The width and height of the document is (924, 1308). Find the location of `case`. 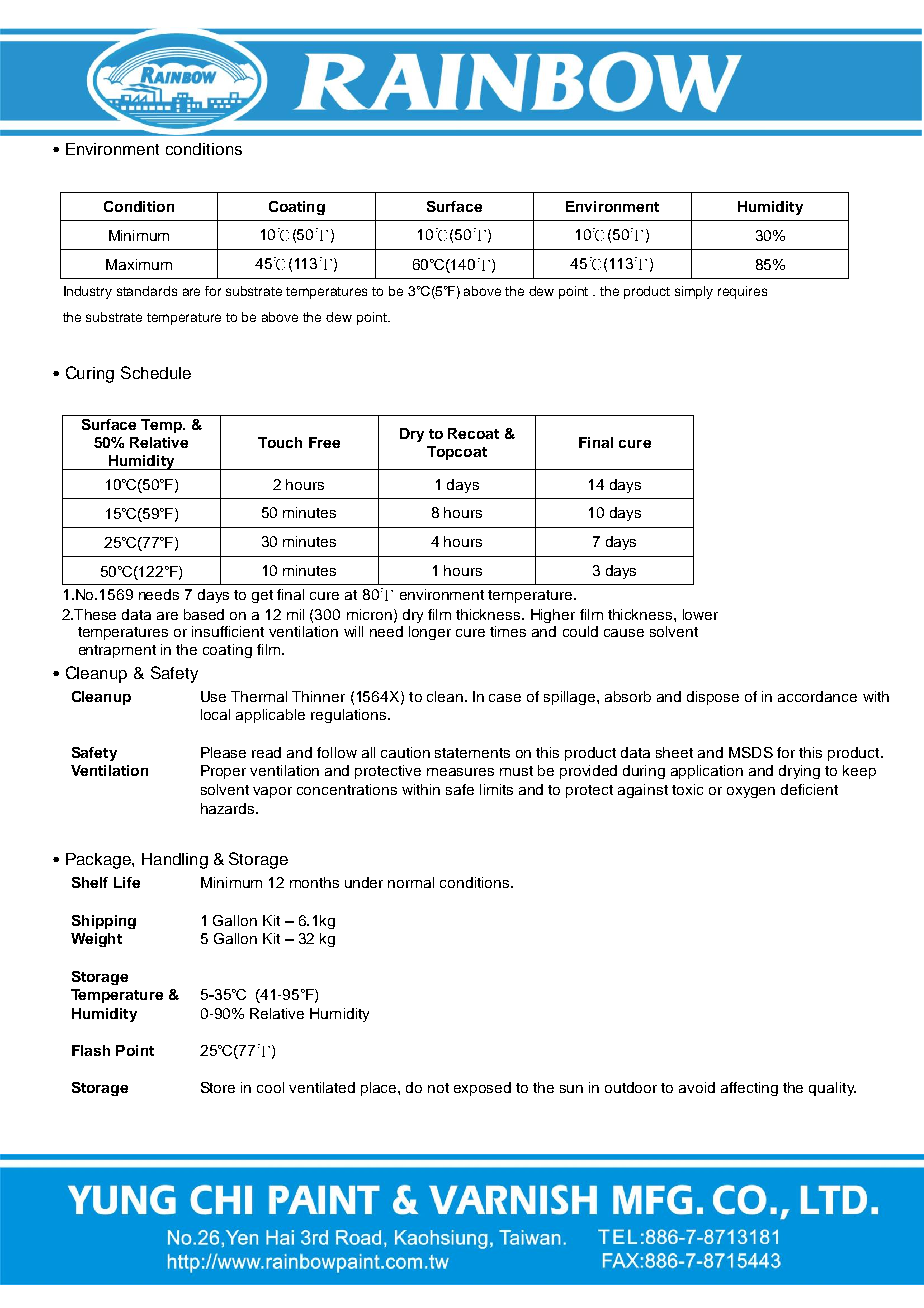

case is located at coordinates (505, 698).
